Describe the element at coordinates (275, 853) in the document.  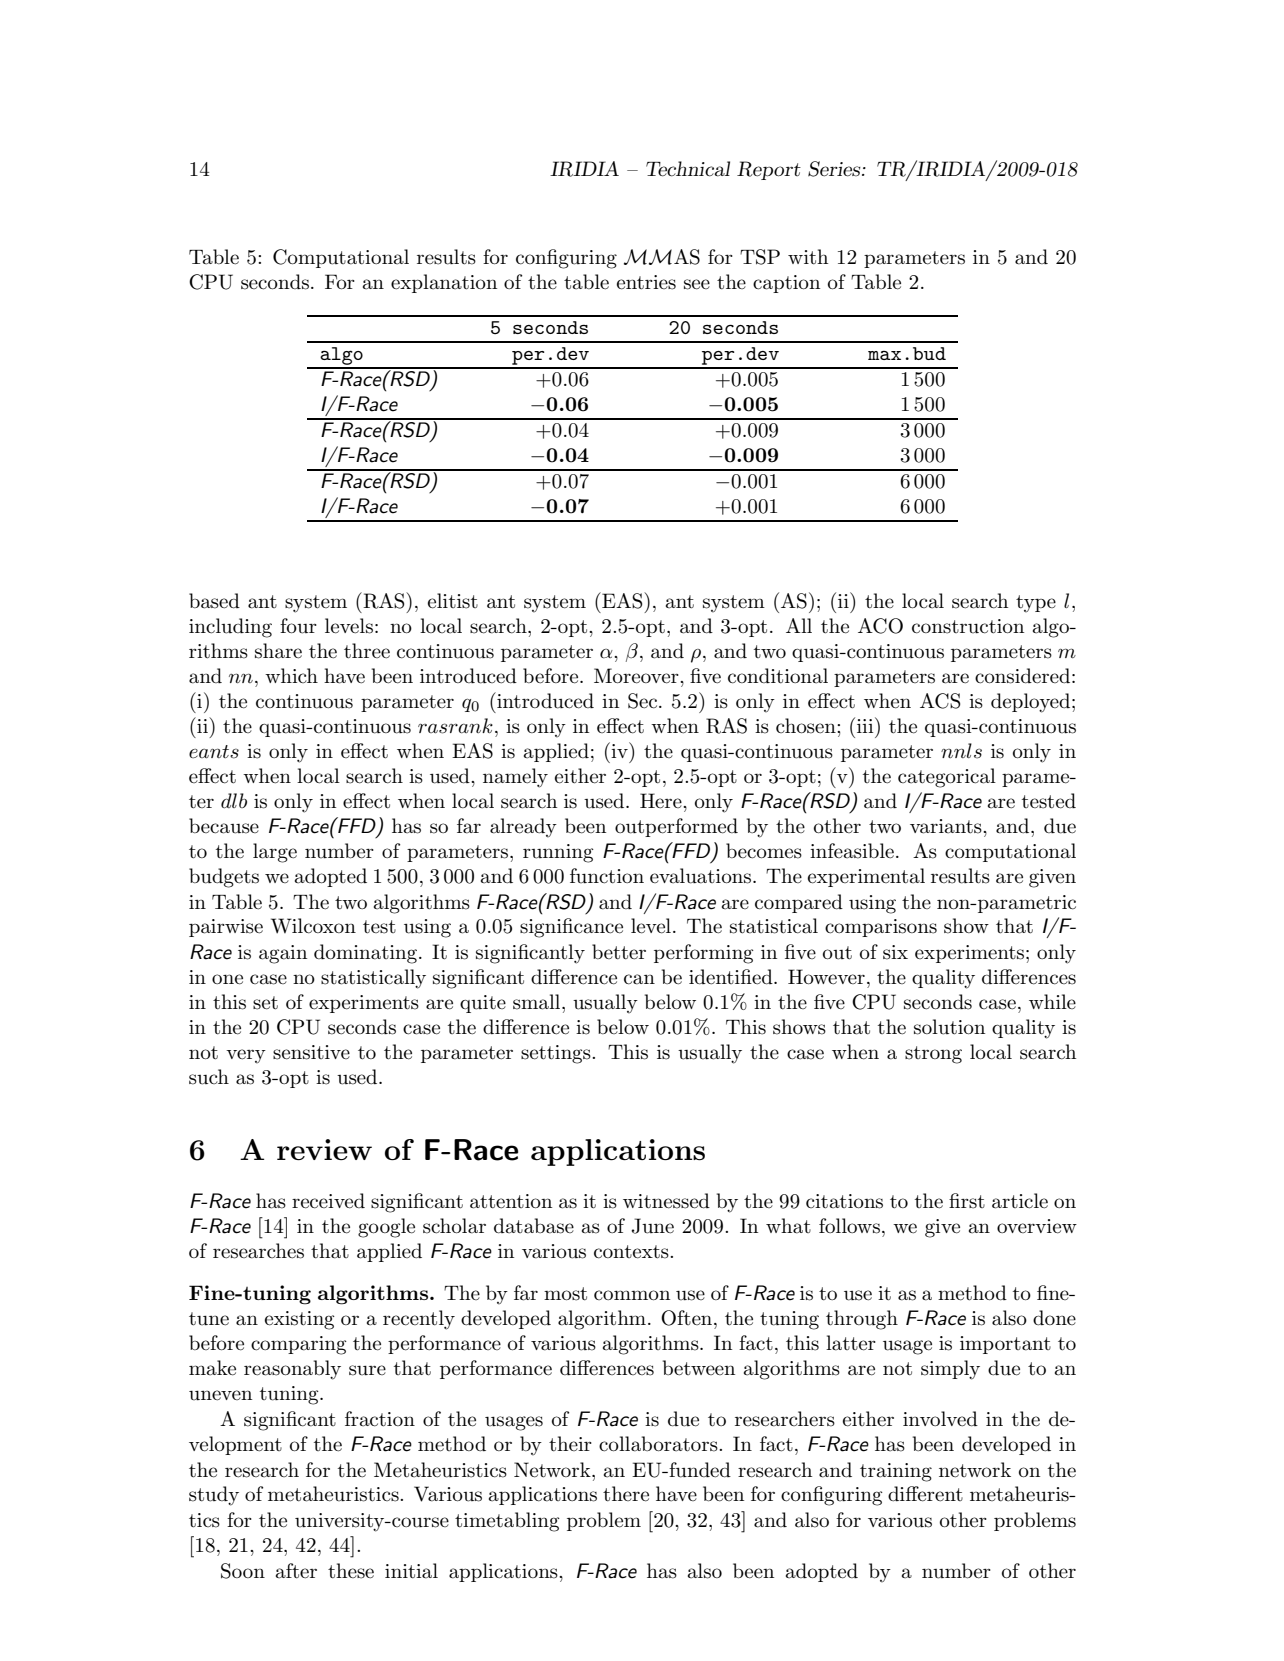
I see `large` at that location.
